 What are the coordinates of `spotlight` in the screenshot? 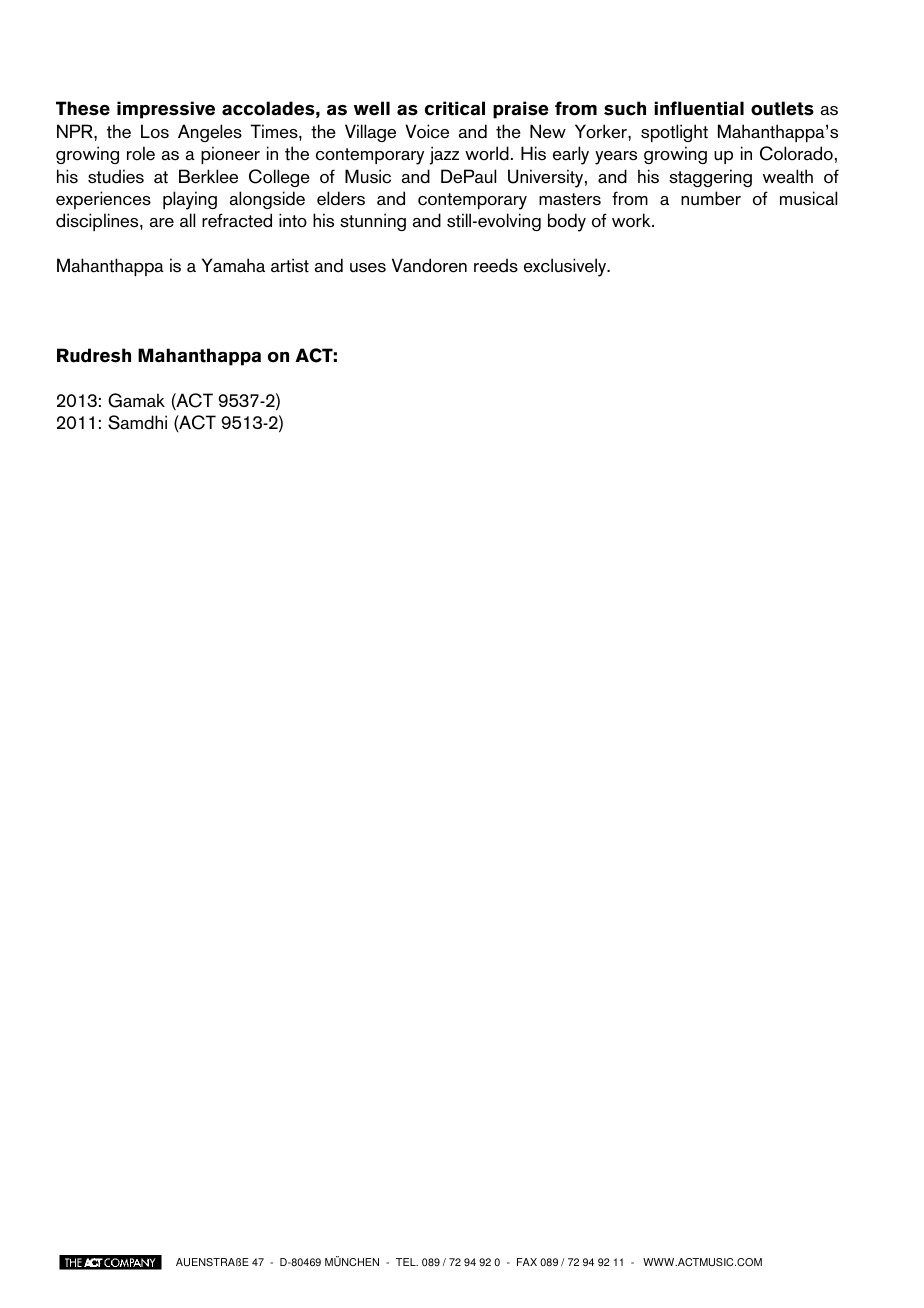 It's located at (674, 133).
